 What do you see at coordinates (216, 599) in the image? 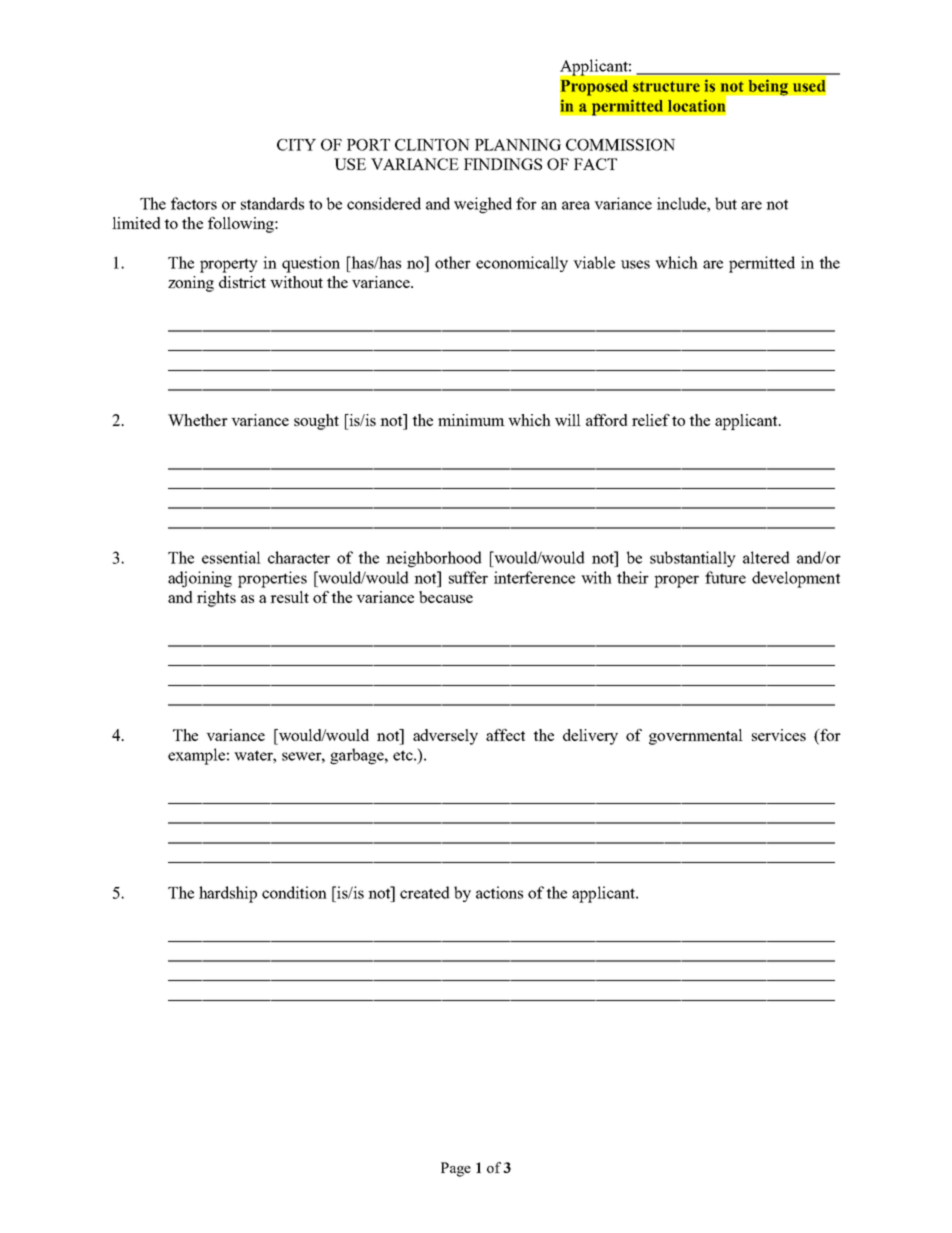
I see `rights` at bounding box center [216, 599].
